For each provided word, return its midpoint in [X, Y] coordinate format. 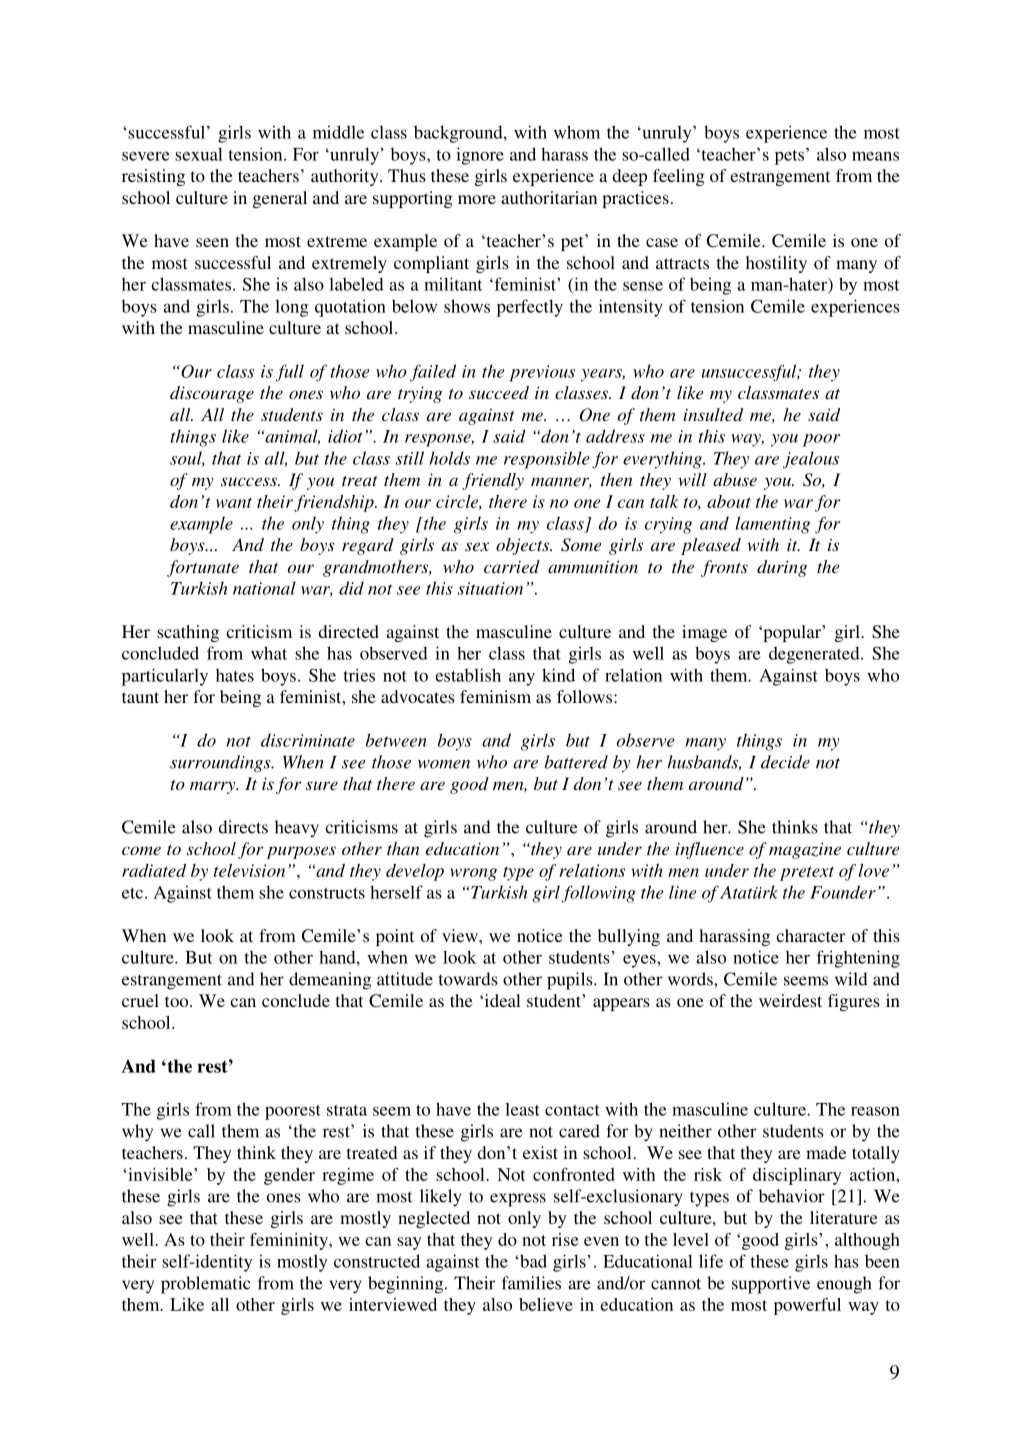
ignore [480, 156]
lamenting [773, 525]
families [531, 1283]
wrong [473, 874]
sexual [199, 154]
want [234, 502]
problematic [206, 1285]
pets [791, 156]
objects [524, 546]
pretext [807, 873]
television [249, 870]
